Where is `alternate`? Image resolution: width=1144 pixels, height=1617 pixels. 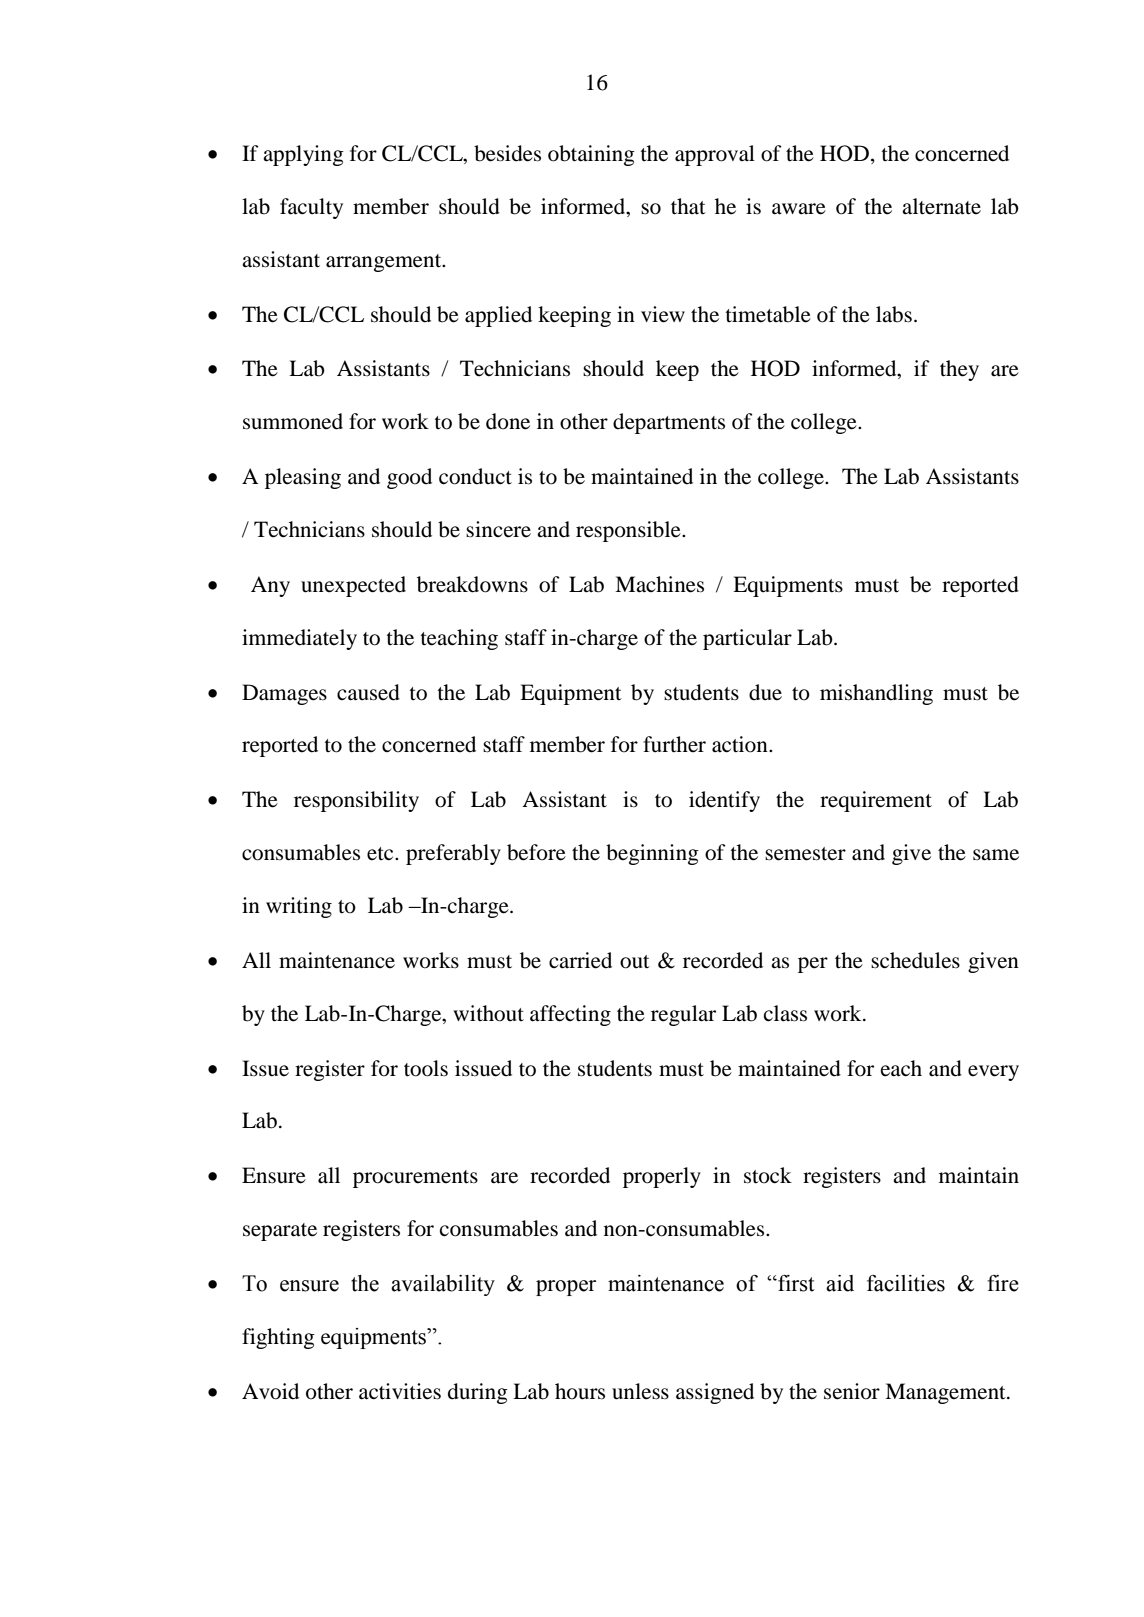
alternate is located at coordinates (941, 206).
